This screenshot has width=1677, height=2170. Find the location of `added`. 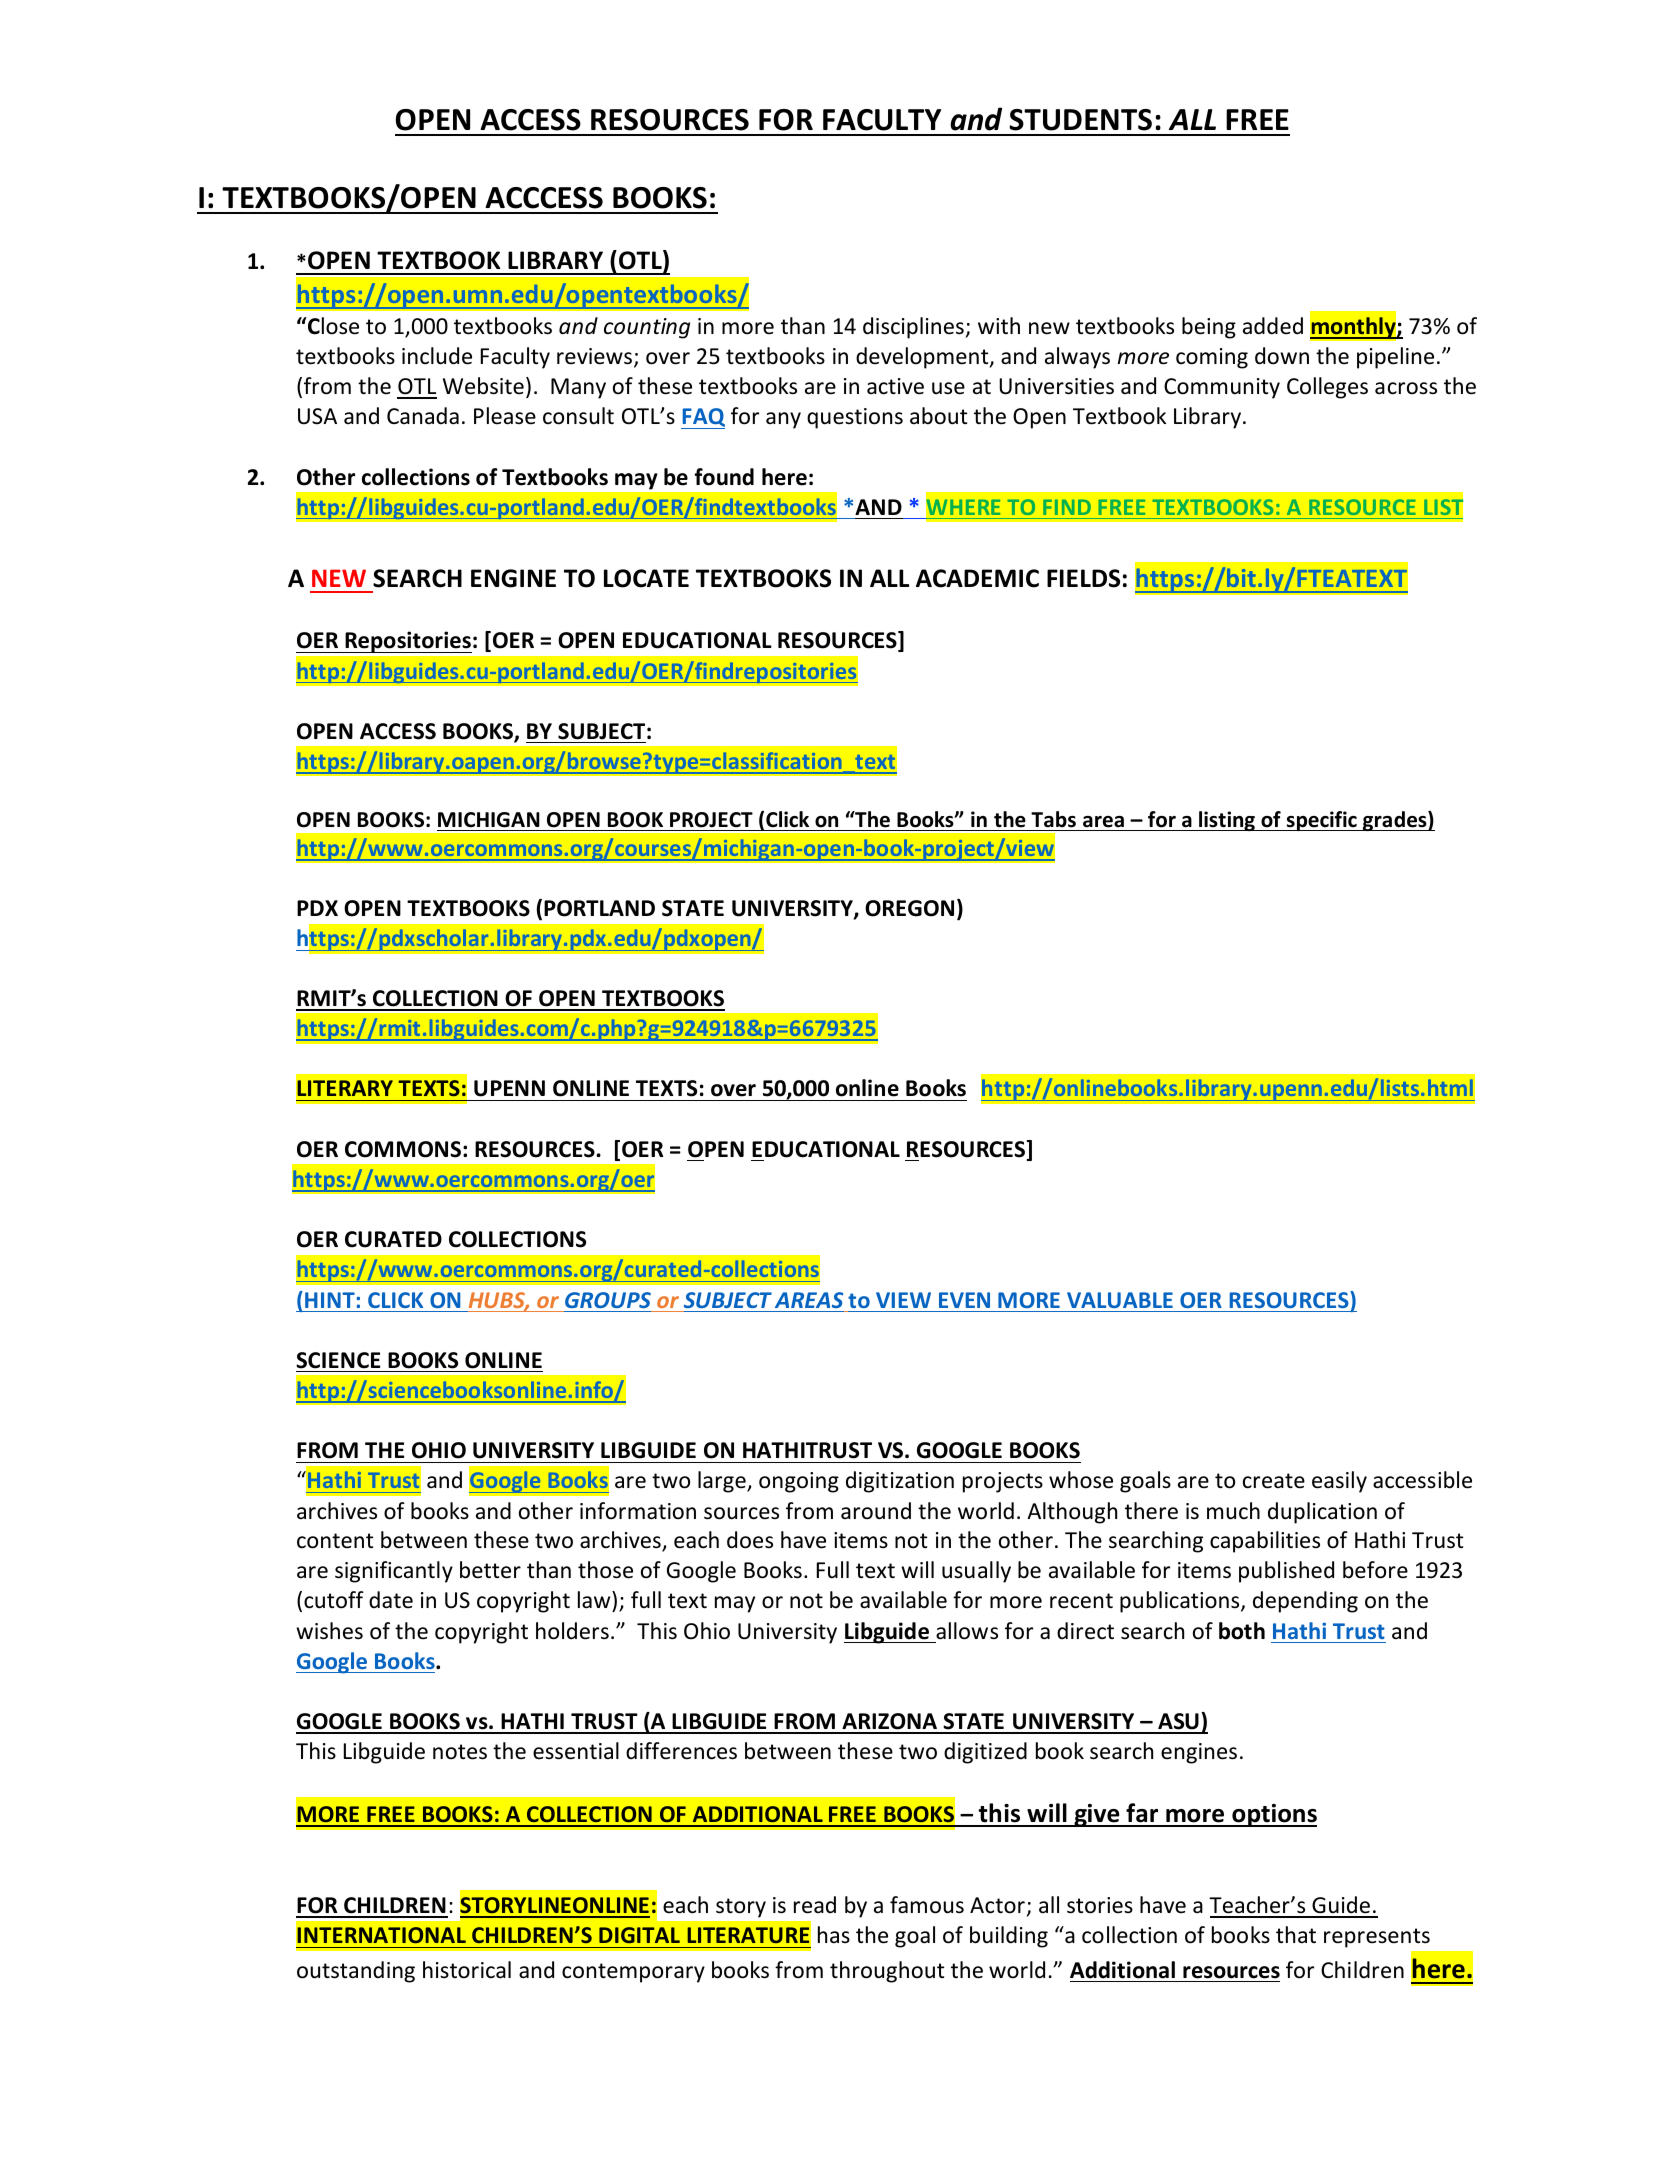

added is located at coordinates (1273, 326).
